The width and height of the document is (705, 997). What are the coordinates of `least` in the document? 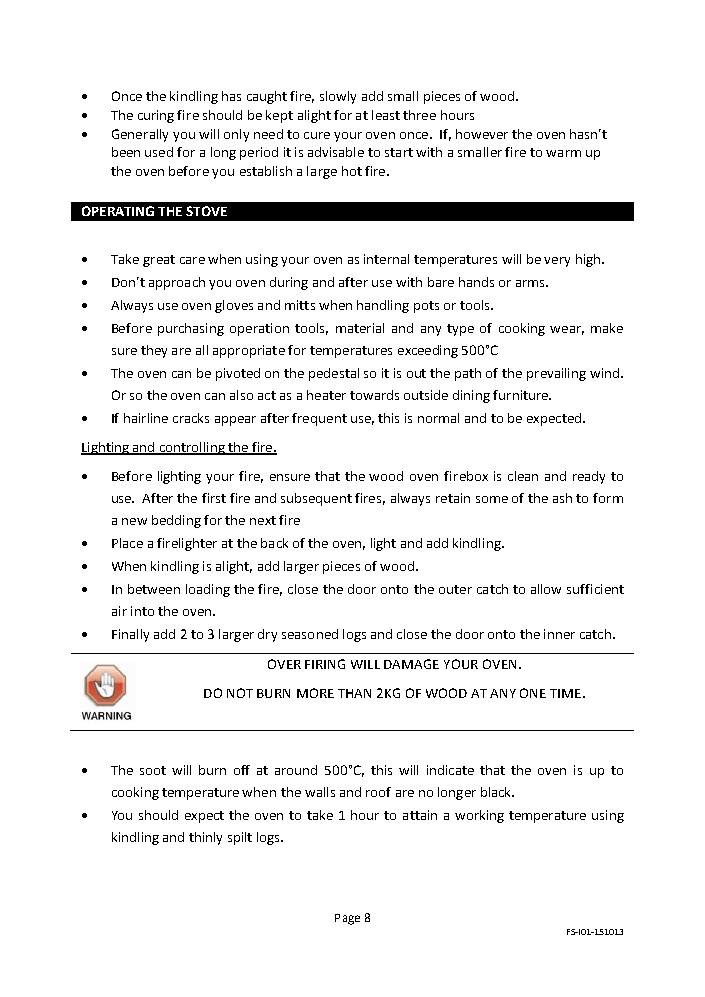 It's located at (386, 115).
